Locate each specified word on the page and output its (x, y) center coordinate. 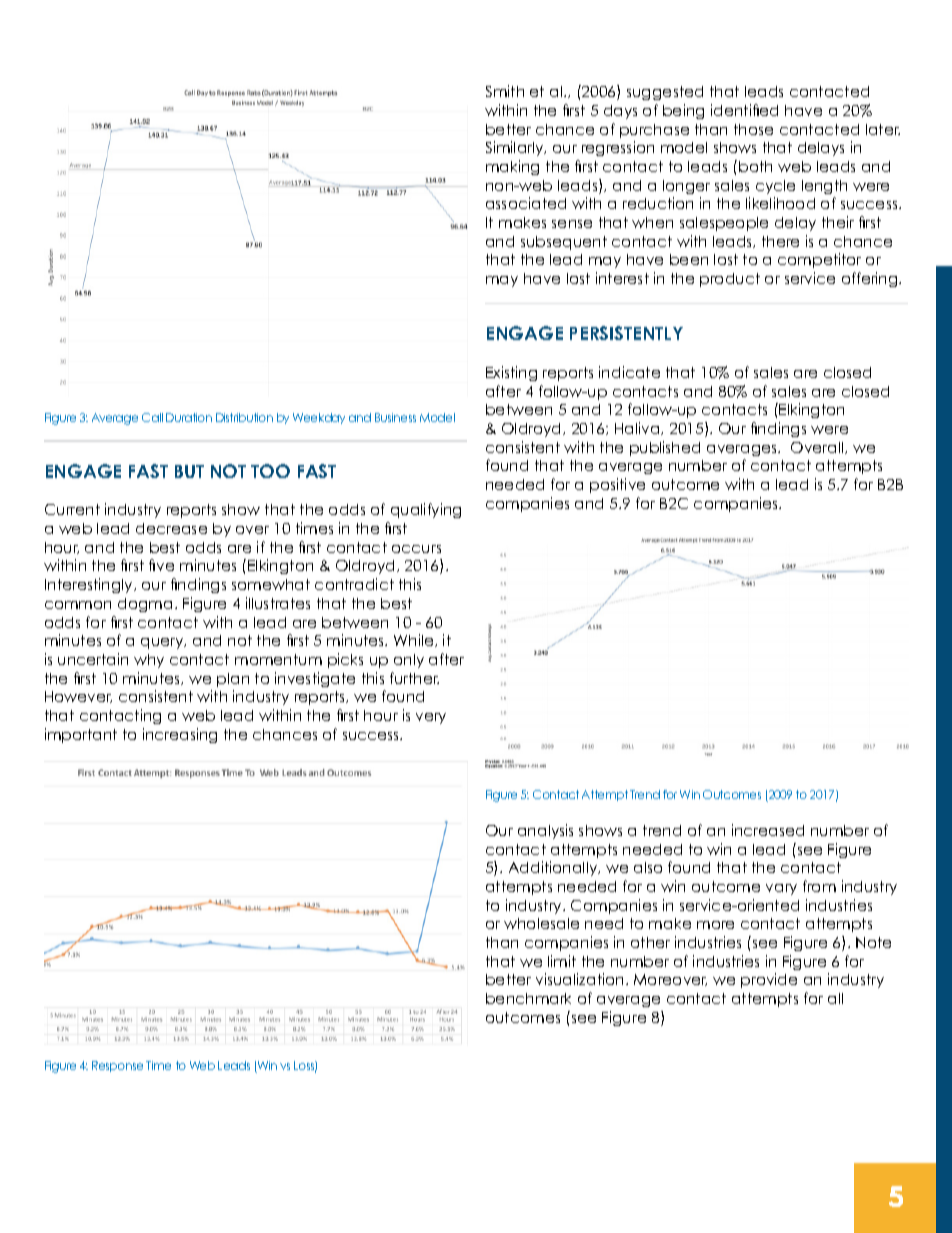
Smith (505, 91)
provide (769, 980)
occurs (416, 549)
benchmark (528, 998)
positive (617, 485)
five (161, 565)
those (753, 129)
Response (117, 1066)
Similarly (516, 148)
